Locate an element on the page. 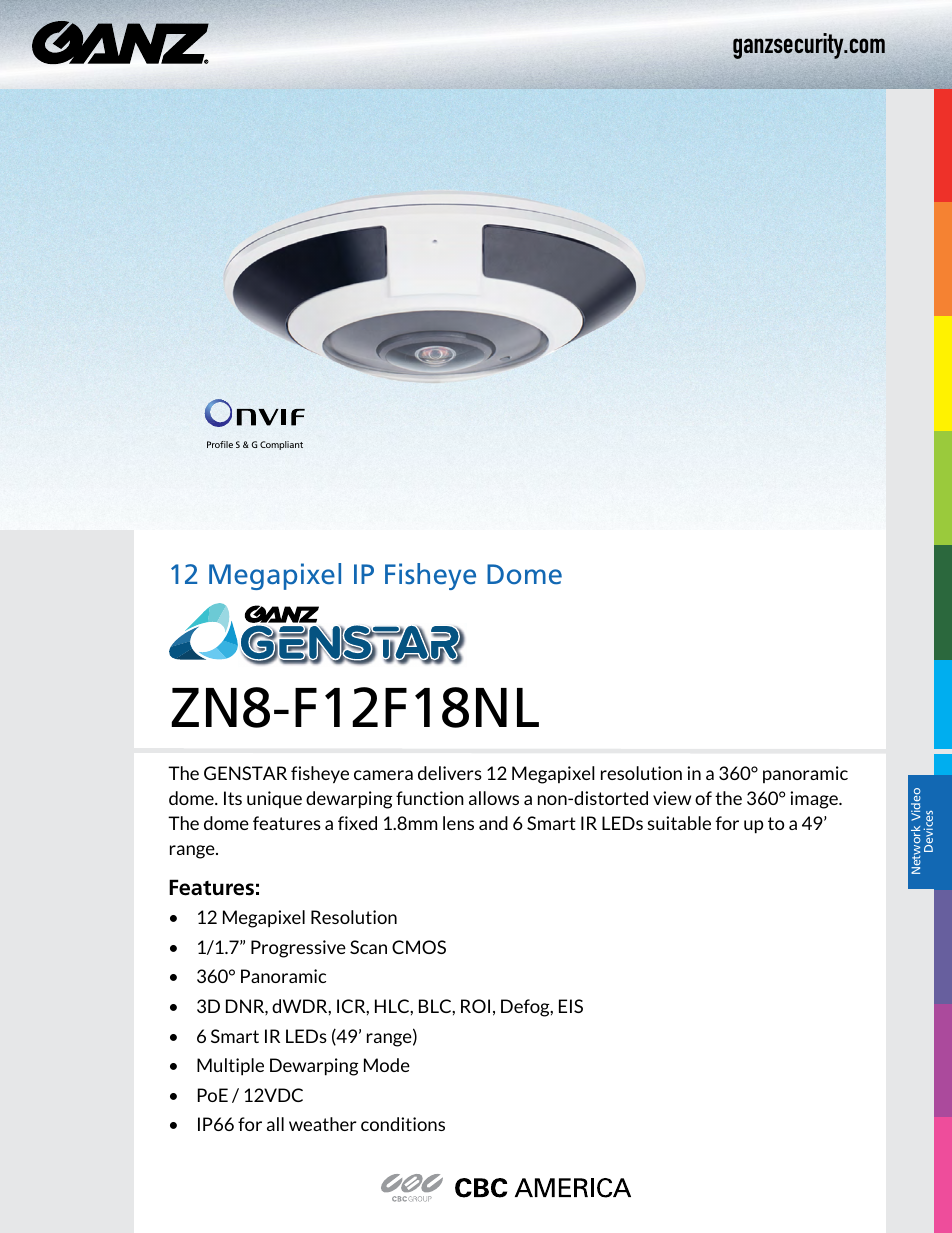 This page has height=1233, width=952. image is located at coordinates (815, 800).
